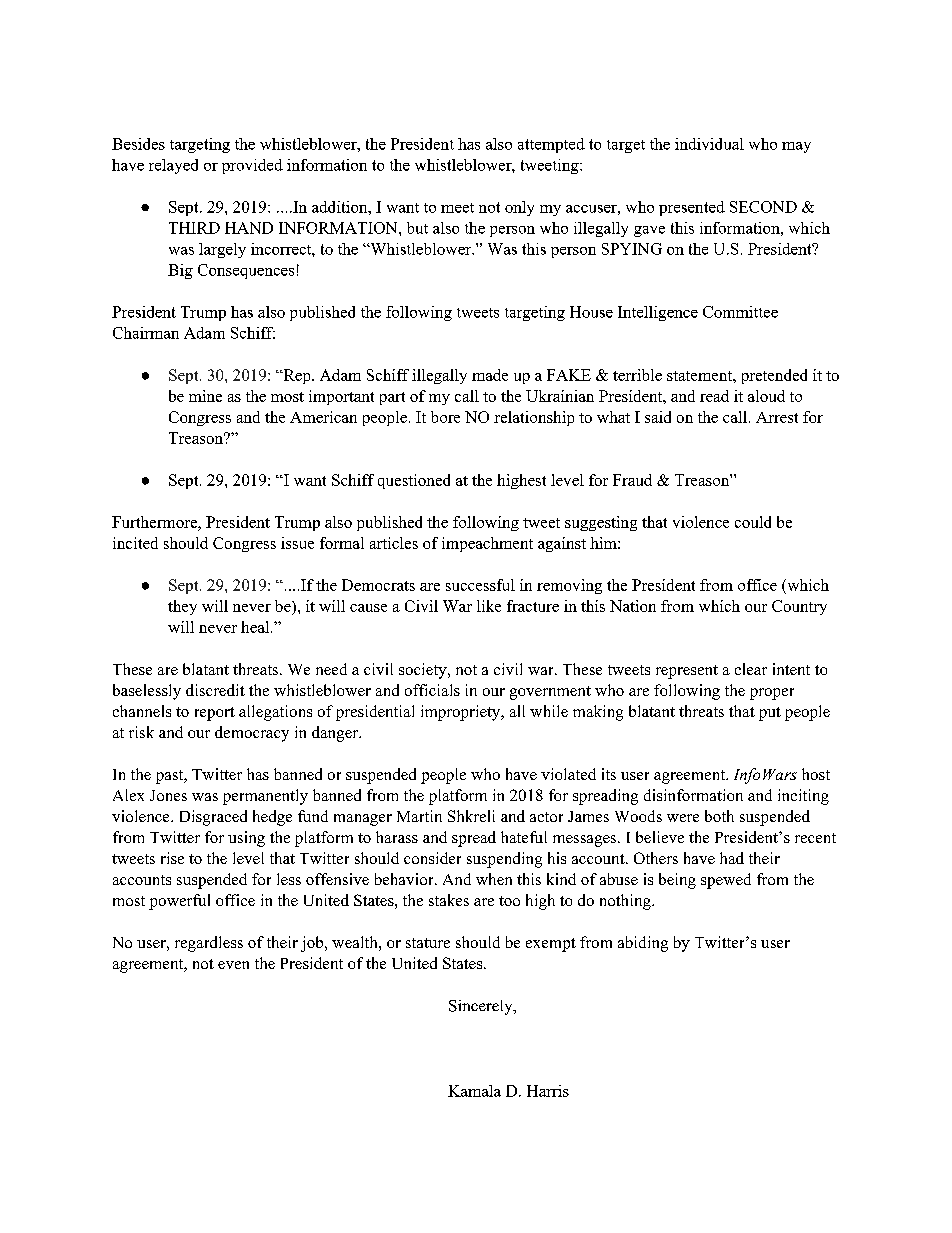  I want to click on meet, so click(457, 208).
